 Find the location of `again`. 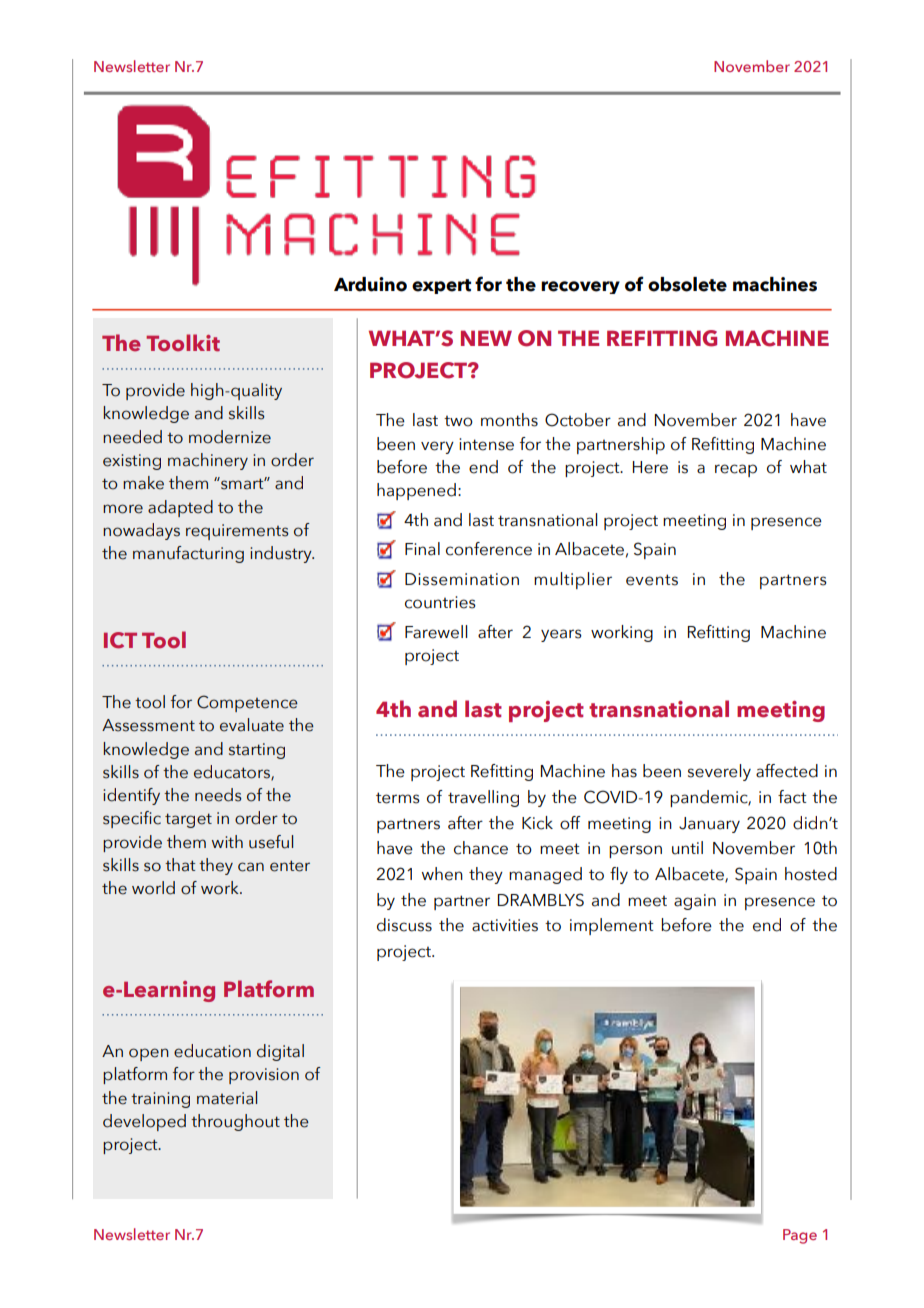

again is located at coordinates (695, 902).
